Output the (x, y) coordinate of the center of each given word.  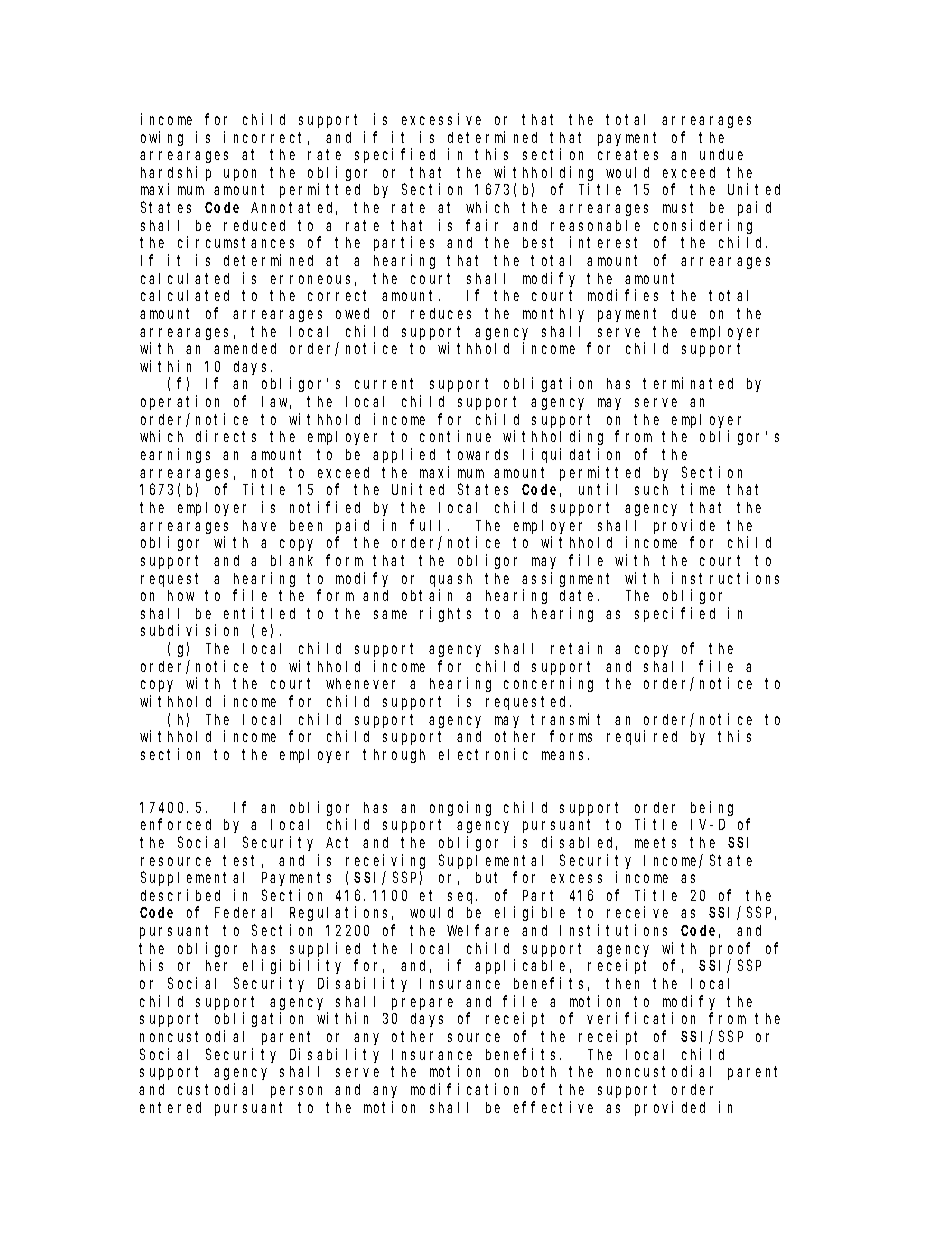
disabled (579, 843)
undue (721, 154)
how (181, 595)
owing (162, 138)
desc (157, 895)
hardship (176, 173)
